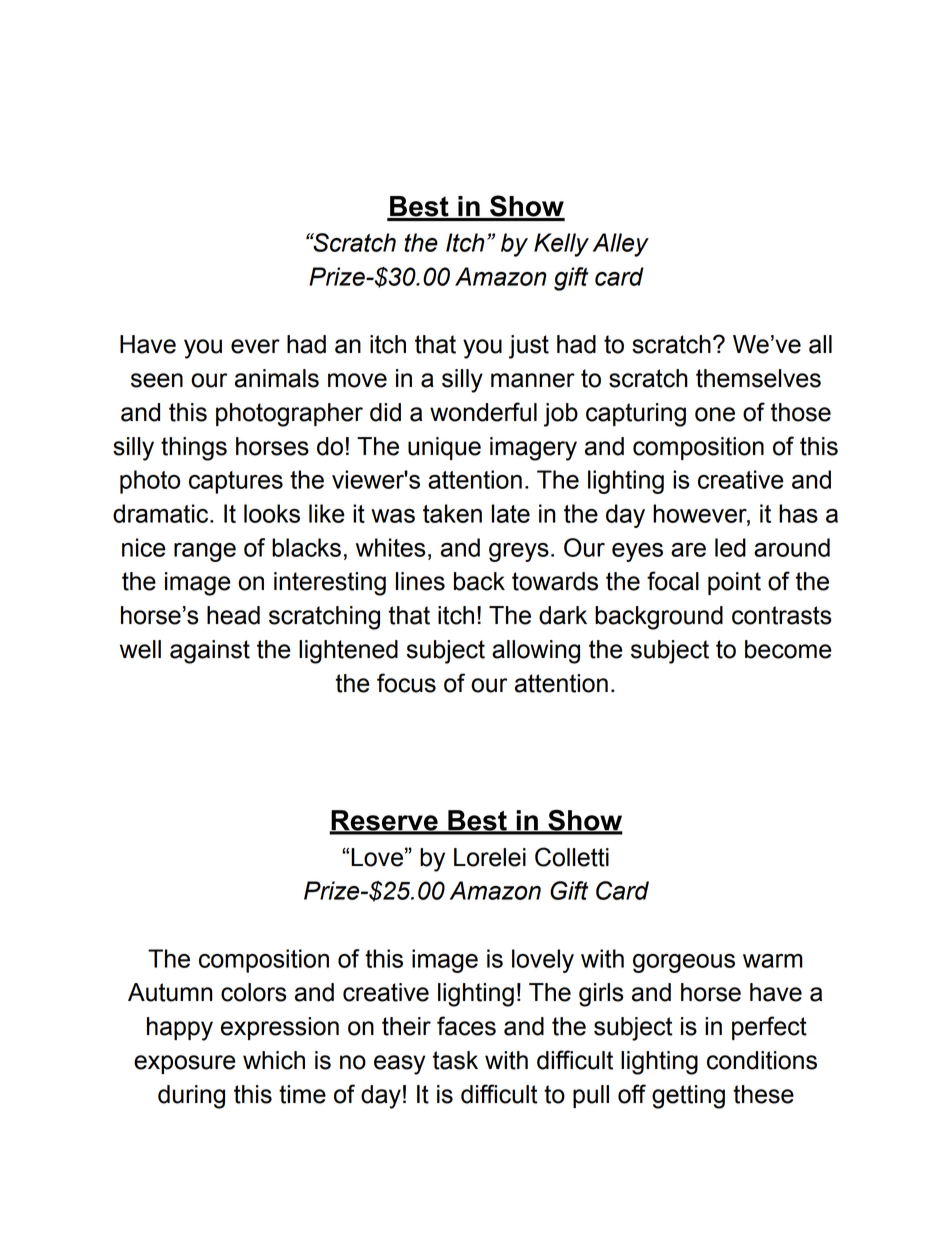 The width and height of the document is (952, 1233). What do you see at coordinates (233, 615) in the document?
I see `head` at bounding box center [233, 615].
